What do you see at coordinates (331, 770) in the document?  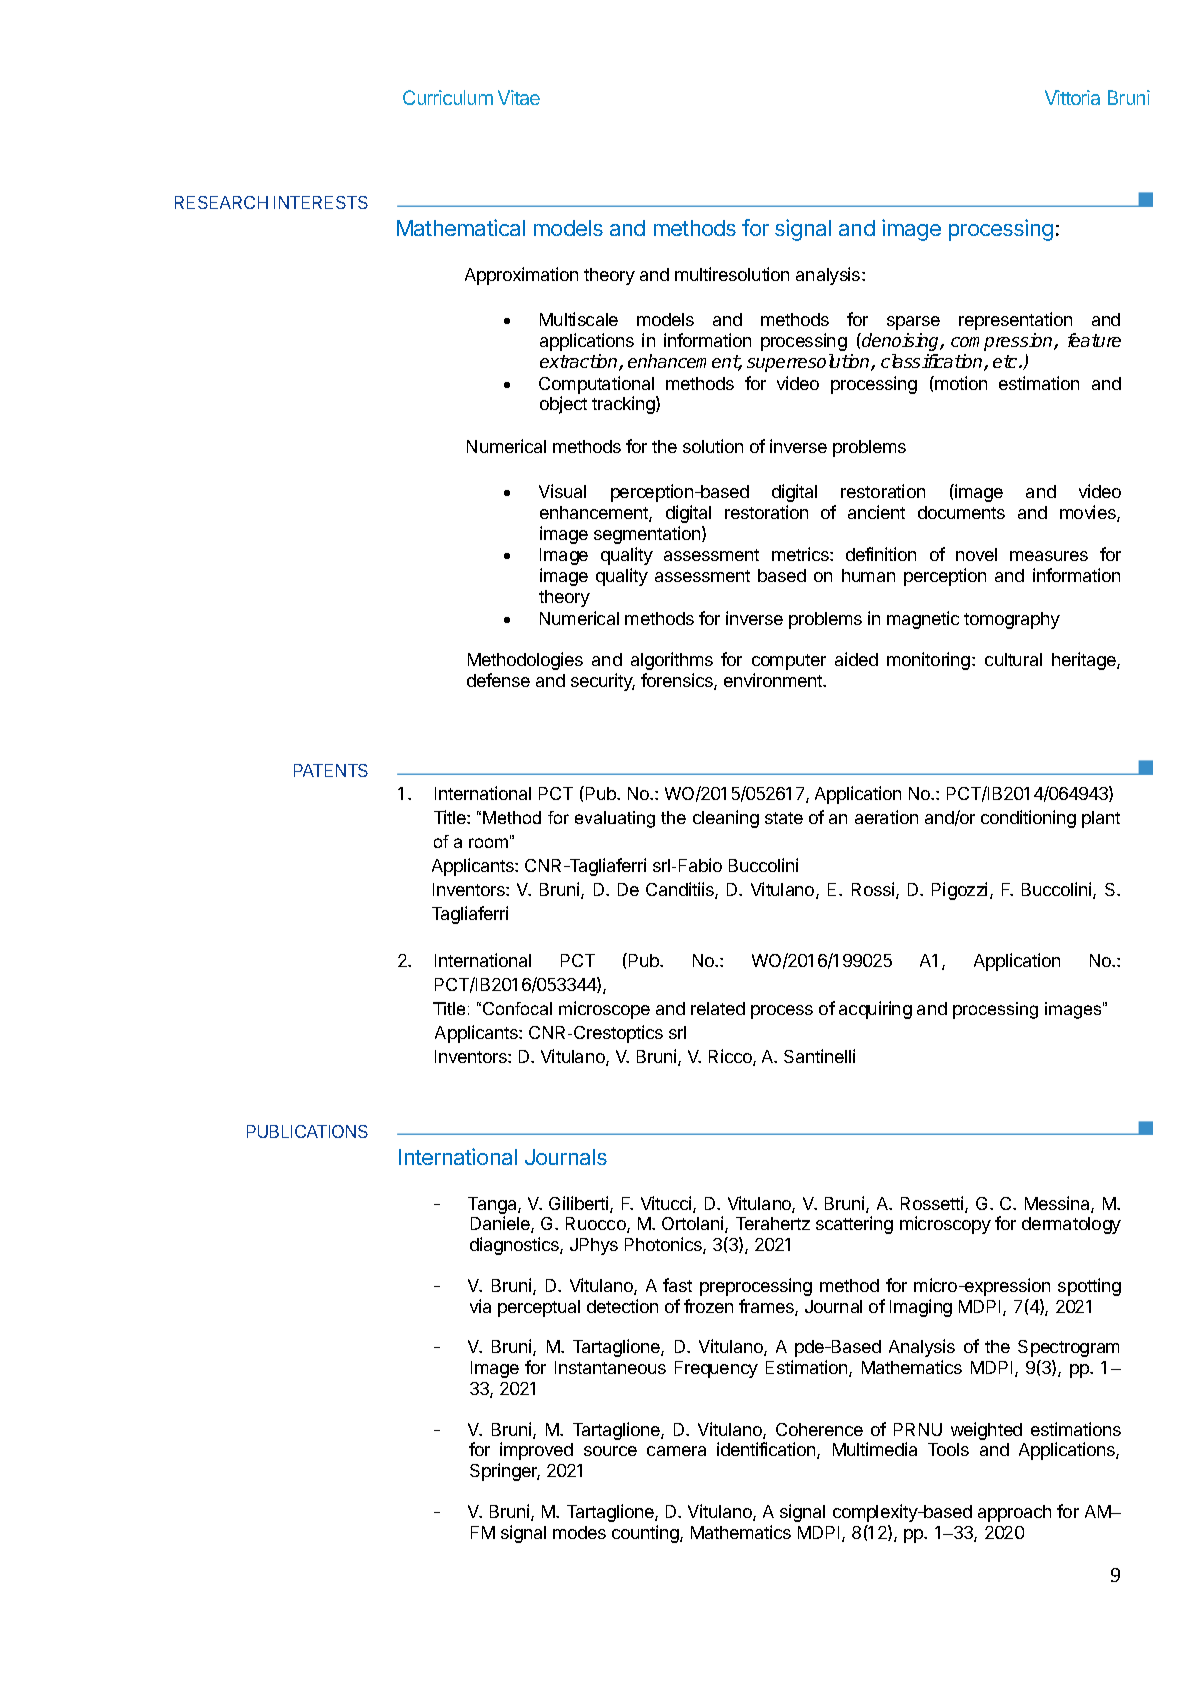 I see `PATENTS` at bounding box center [331, 770].
